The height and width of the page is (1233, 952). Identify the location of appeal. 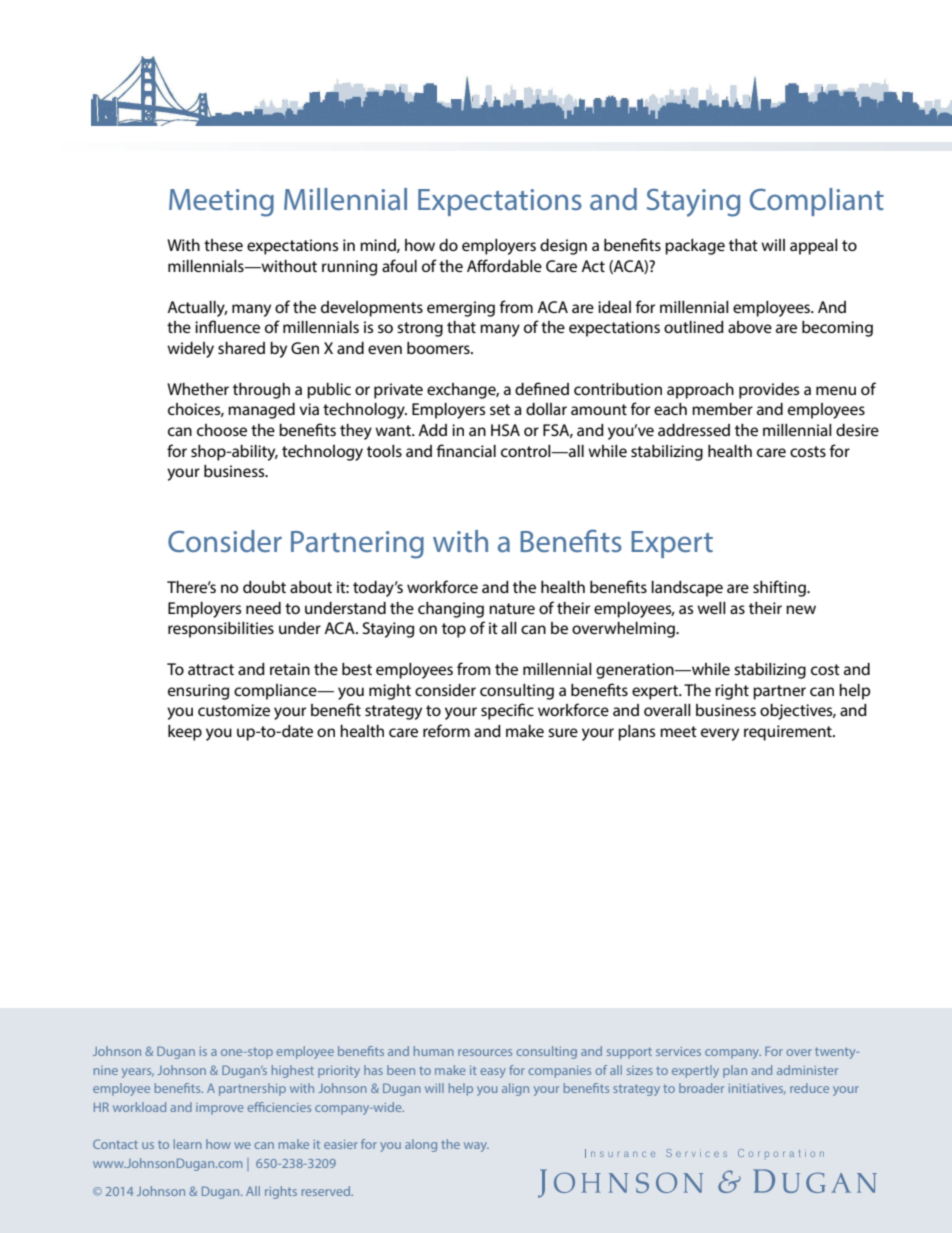
(814, 247).
